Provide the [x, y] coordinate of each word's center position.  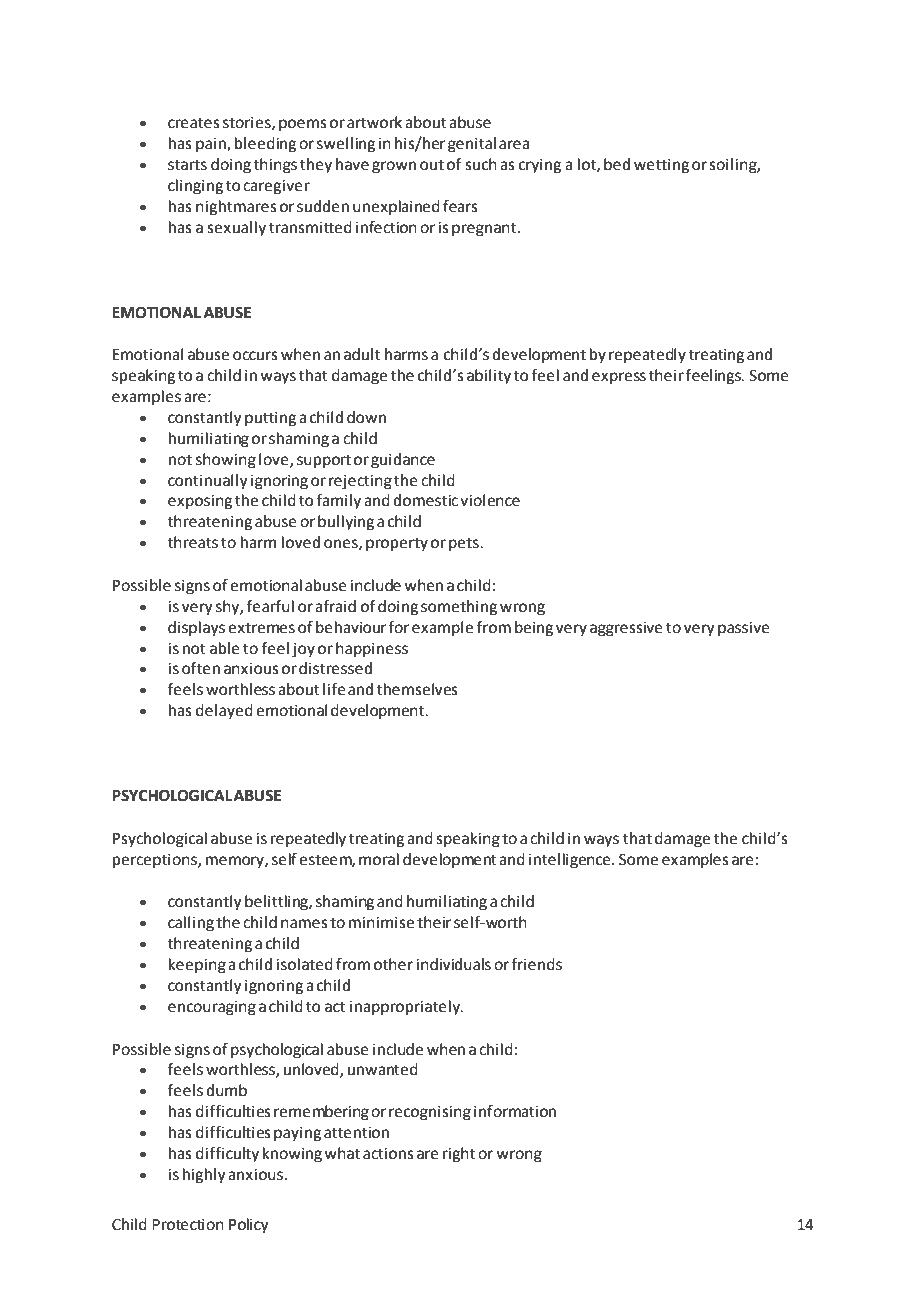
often [201, 668]
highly [204, 1176]
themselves [417, 689]
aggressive [626, 629]
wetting [661, 166]
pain [212, 145]
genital [472, 145]
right [459, 1155]
